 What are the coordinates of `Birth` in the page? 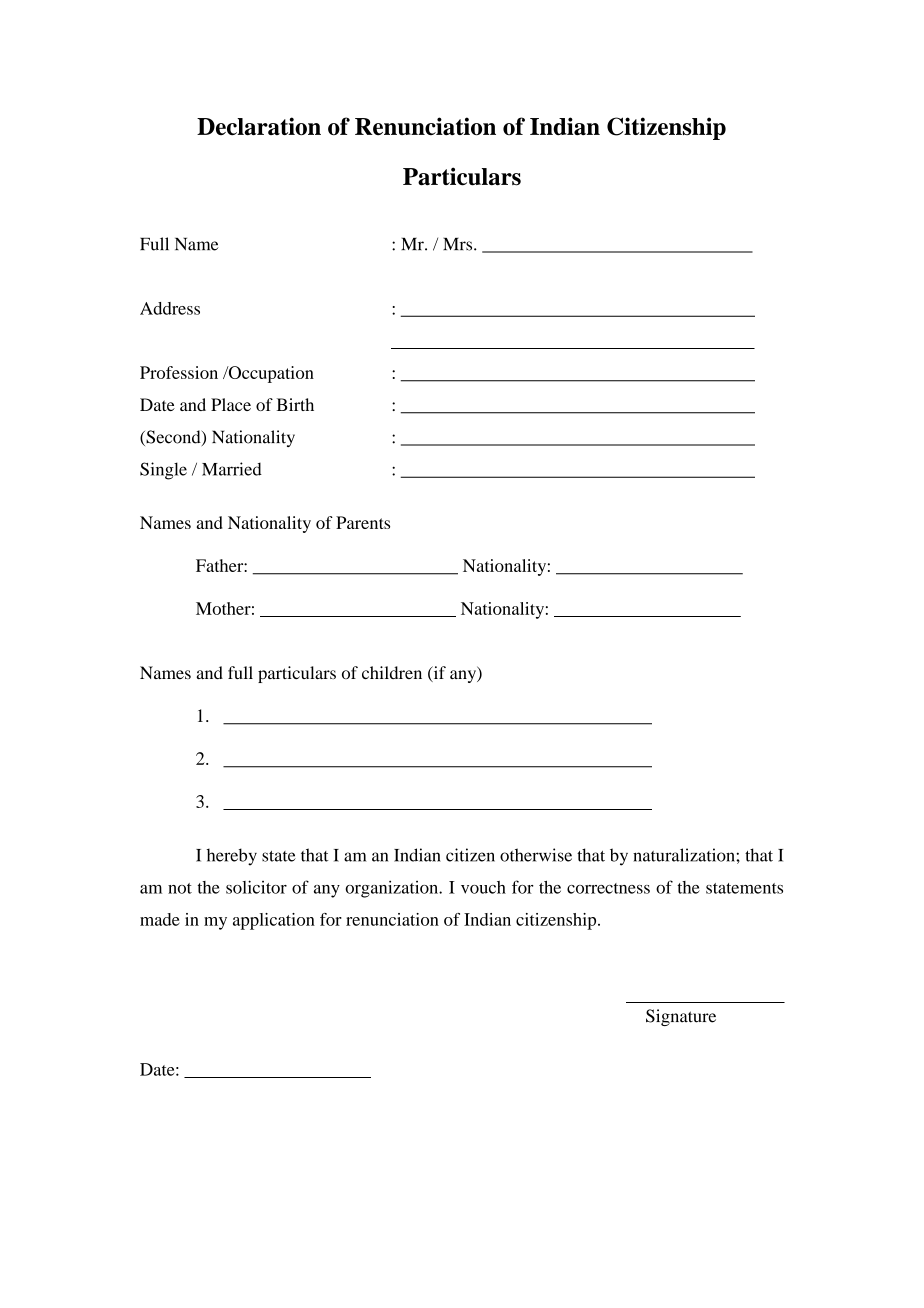 It's located at (295, 404).
